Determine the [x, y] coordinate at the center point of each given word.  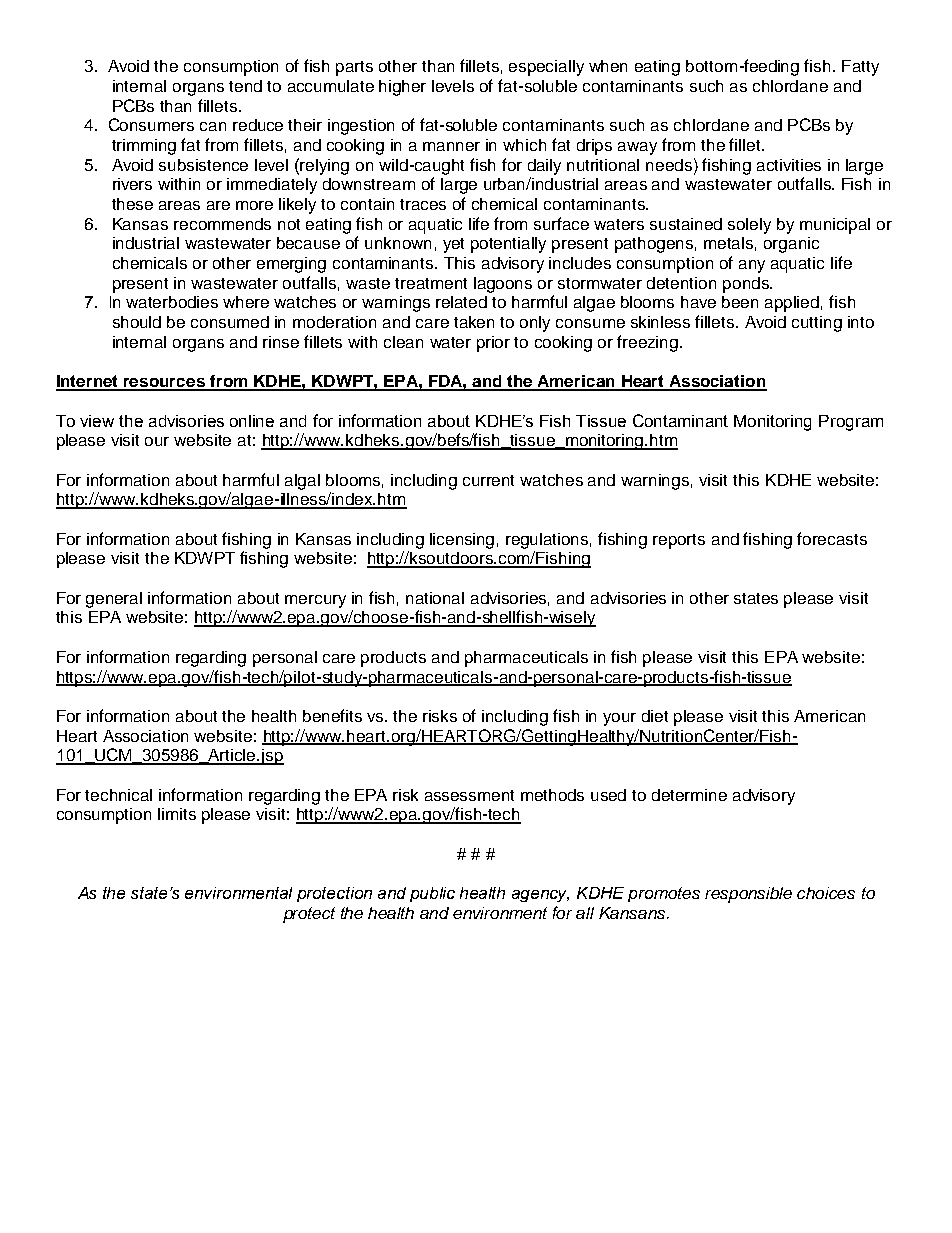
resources [164, 384]
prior [493, 344]
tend [245, 86]
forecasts [832, 538]
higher [402, 88]
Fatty [860, 68]
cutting [817, 324]
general [114, 600]
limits [177, 814]
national [435, 598]
